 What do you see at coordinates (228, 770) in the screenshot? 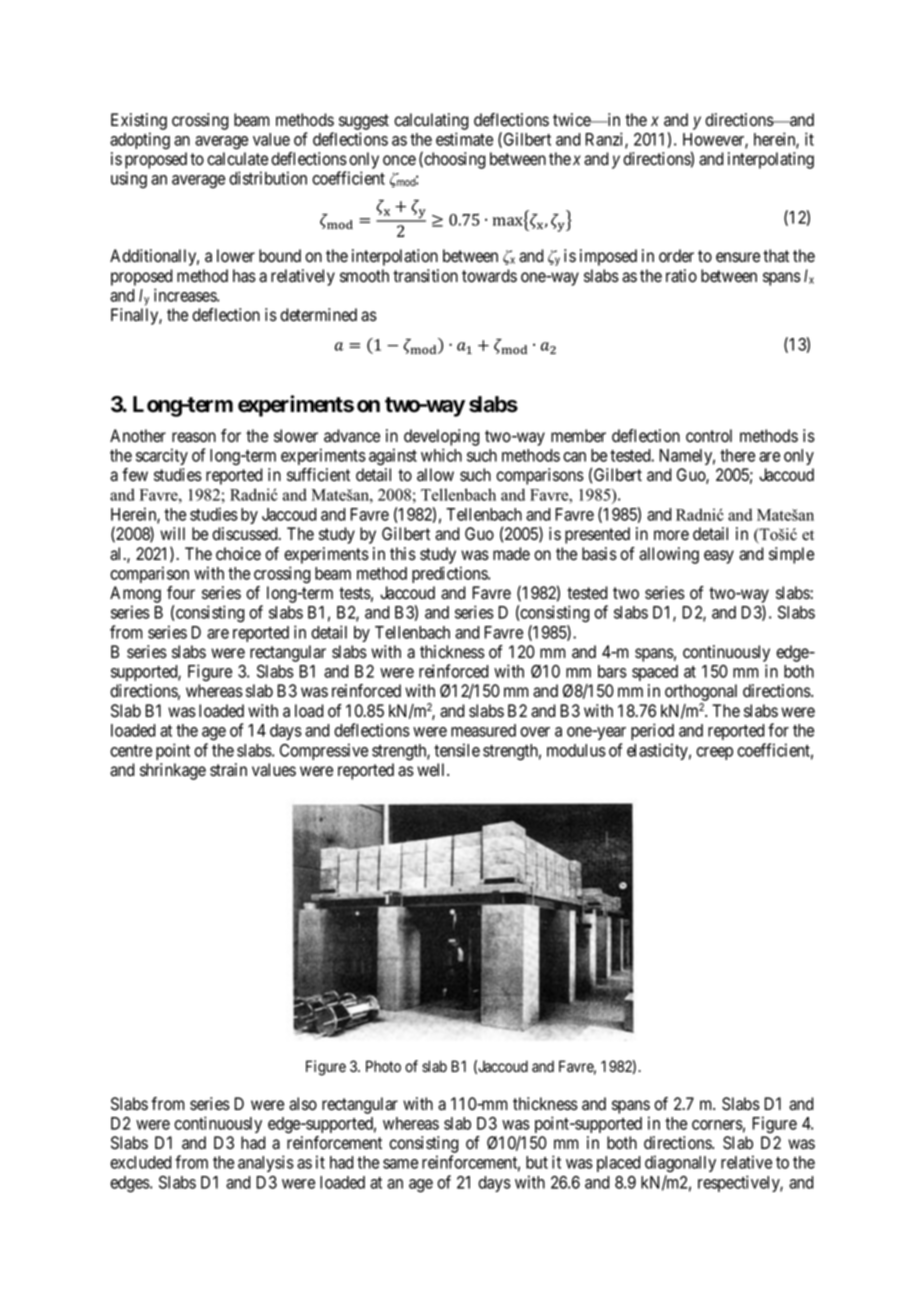
I see `strain` at bounding box center [228, 770].
